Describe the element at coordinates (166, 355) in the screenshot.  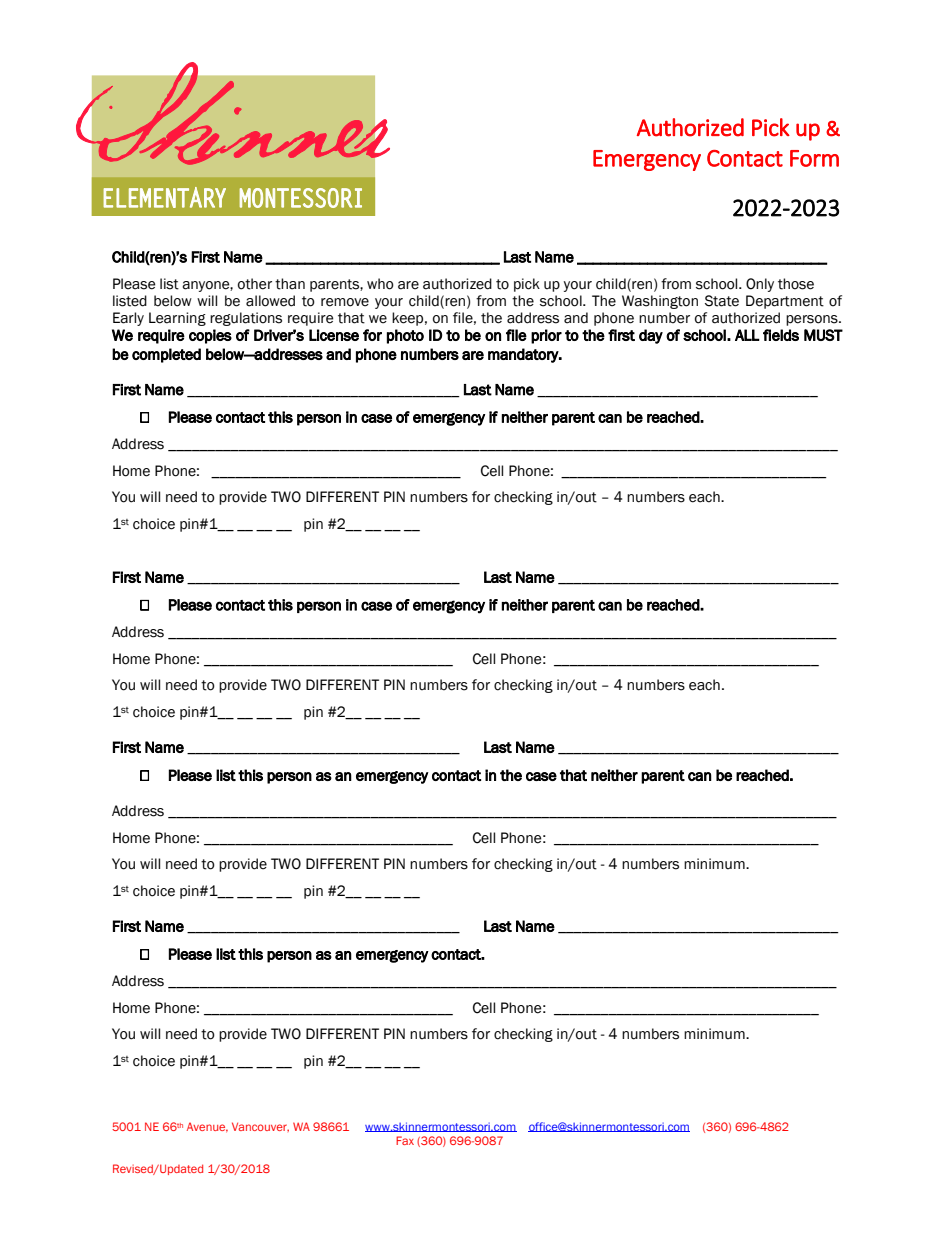
I see `completed` at that location.
